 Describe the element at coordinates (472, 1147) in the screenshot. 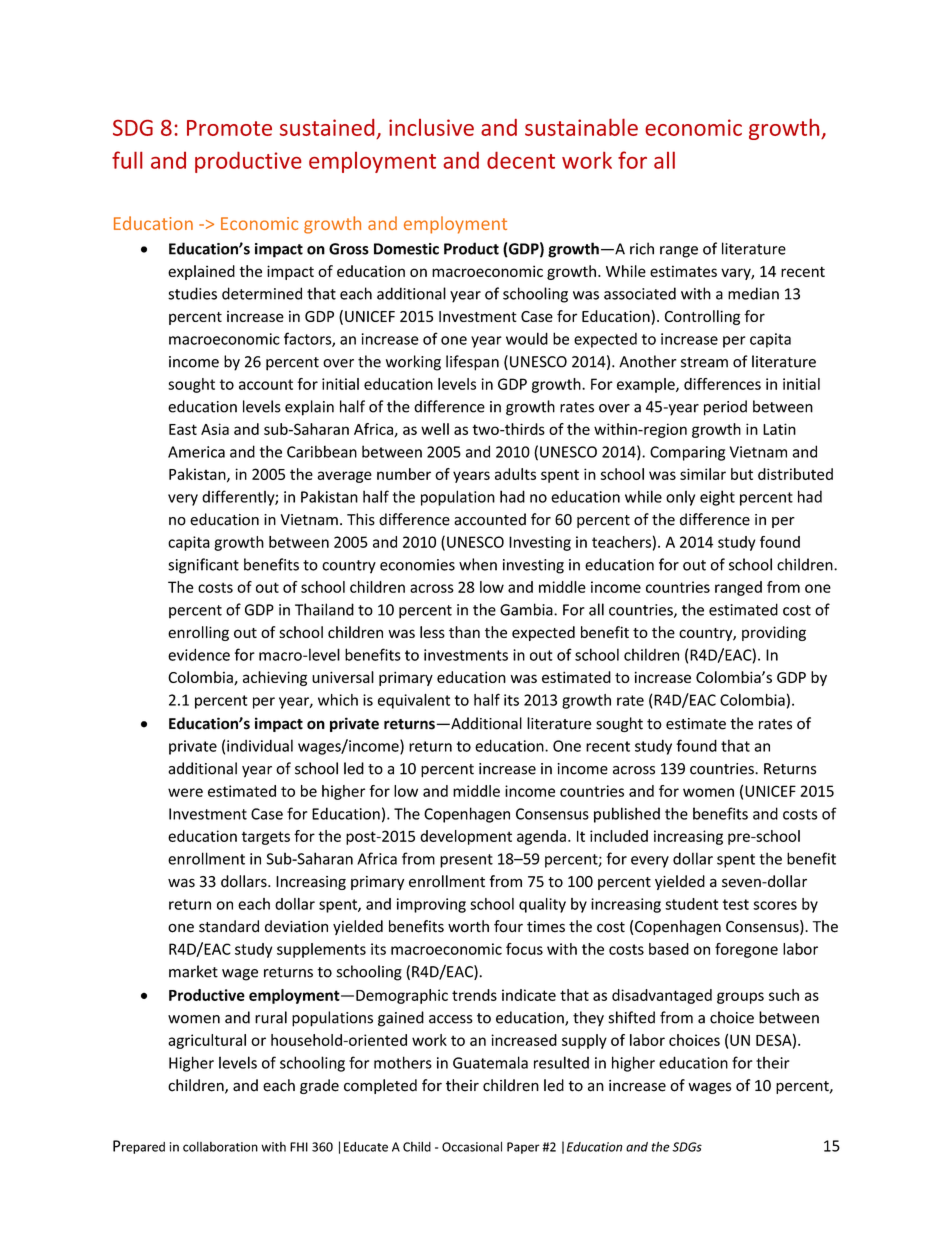

I see `Occasional` at that location.
